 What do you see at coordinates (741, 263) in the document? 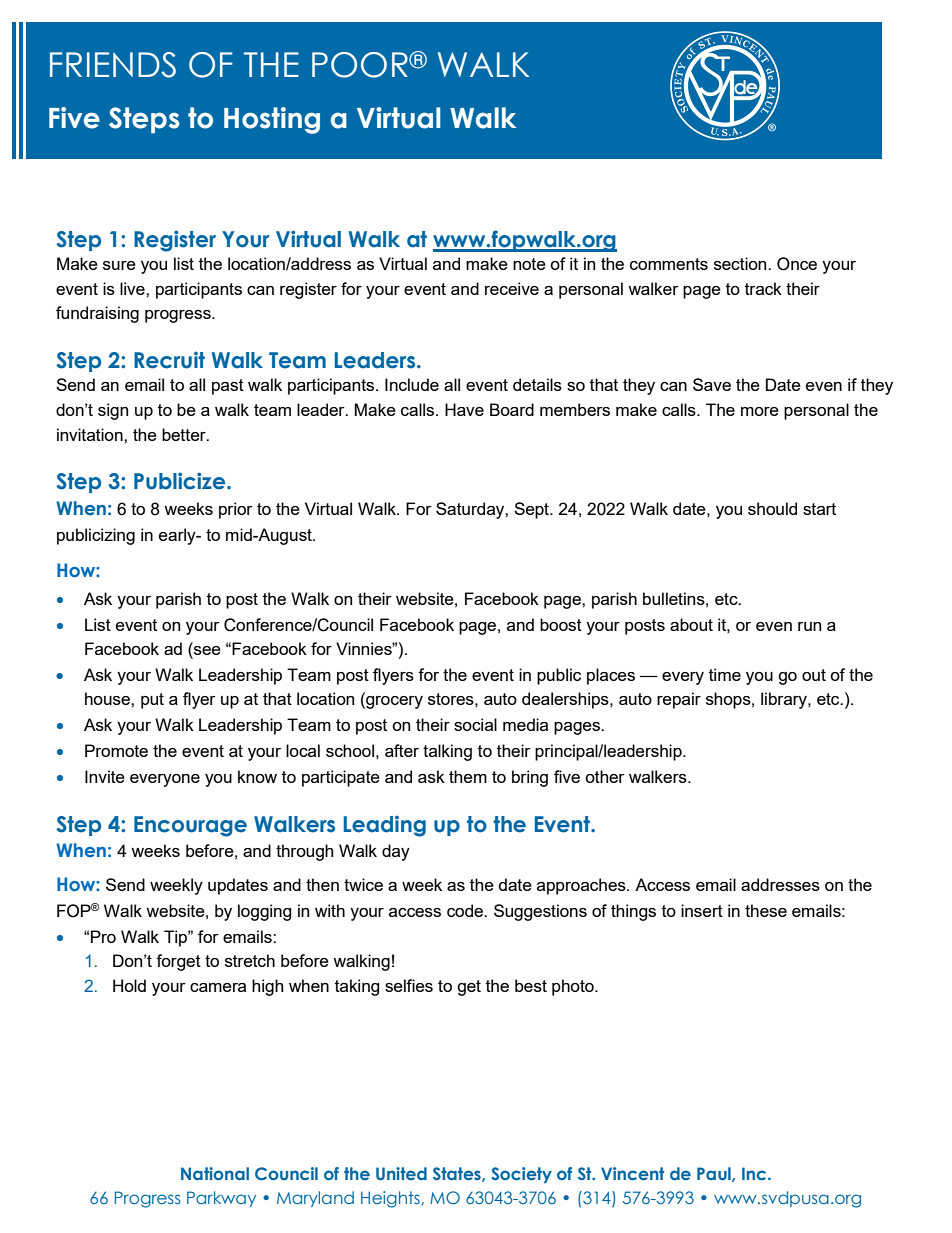
I see `section` at bounding box center [741, 263].
